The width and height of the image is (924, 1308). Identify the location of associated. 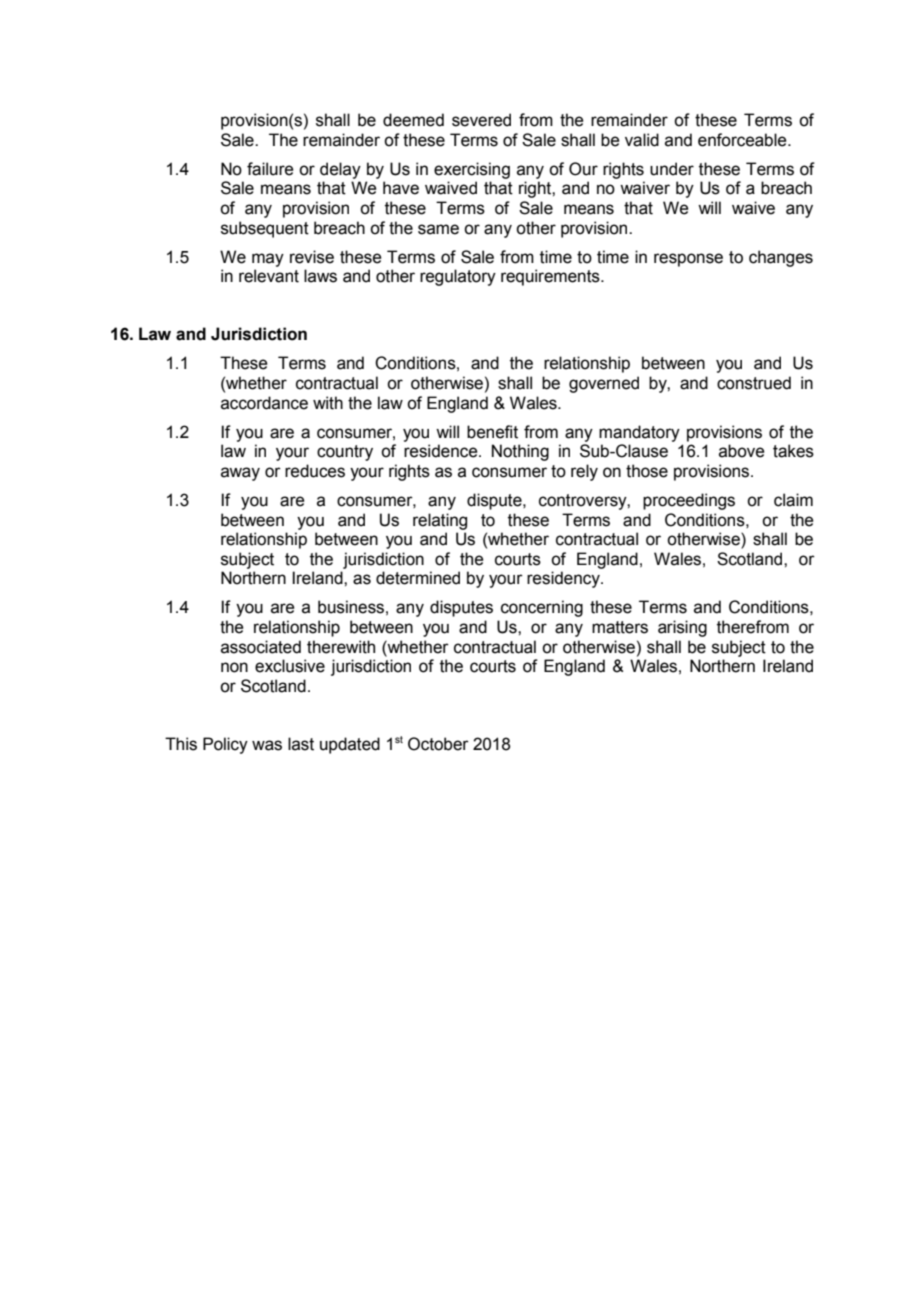
(261, 647).
